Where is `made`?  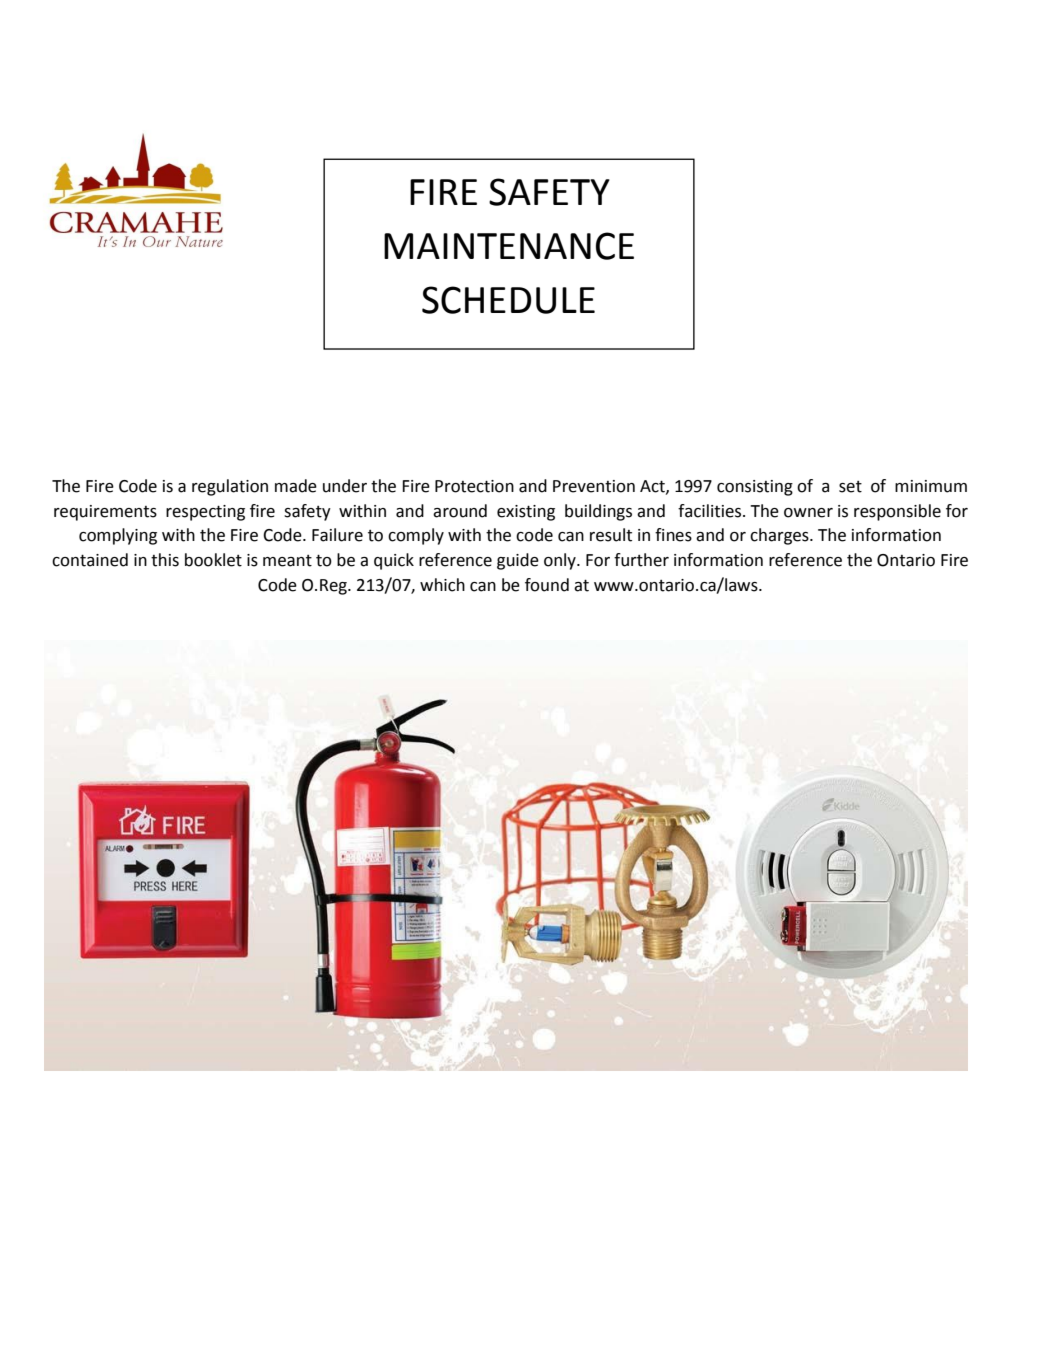
made is located at coordinates (296, 486).
